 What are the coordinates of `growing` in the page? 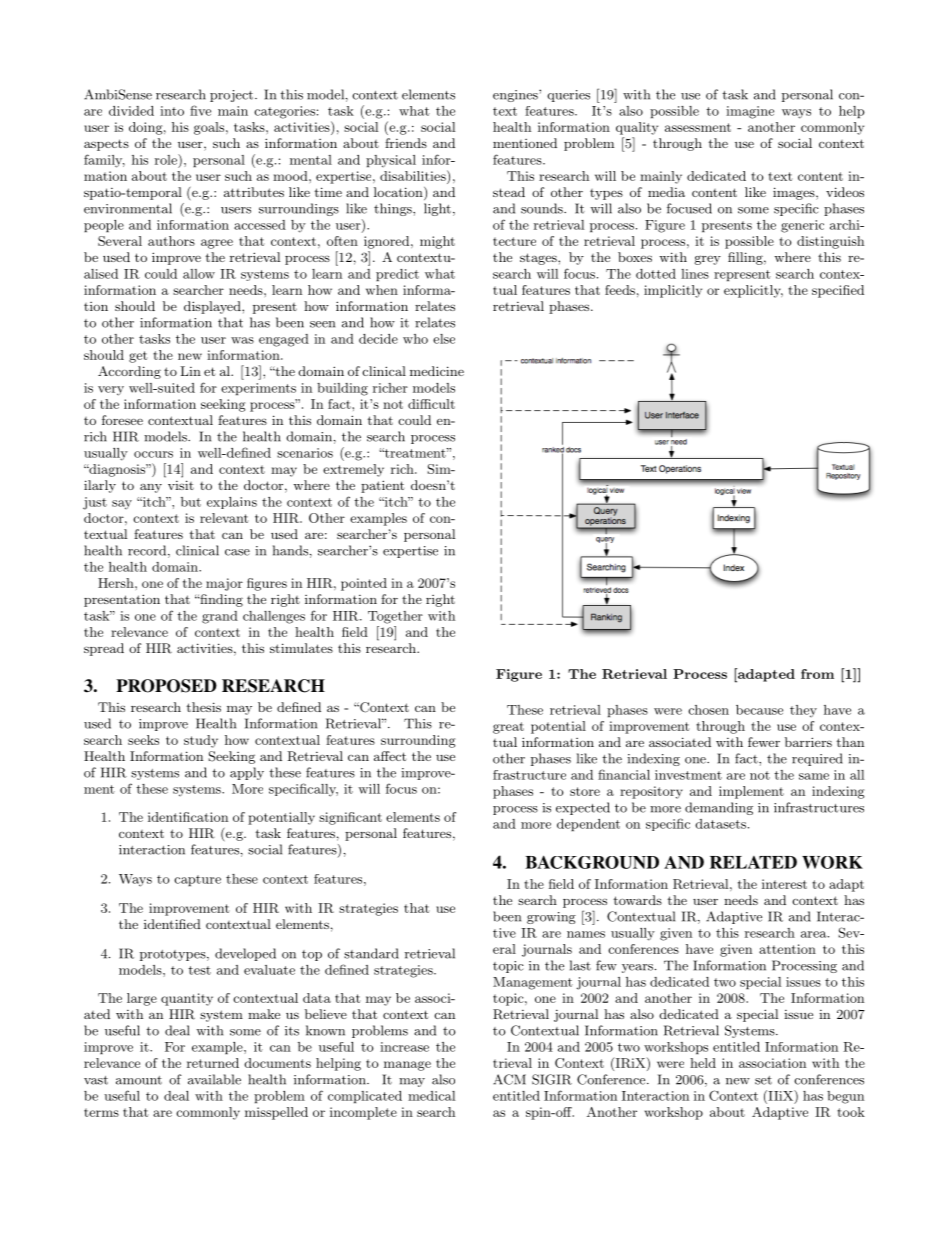 It's located at (551, 918).
